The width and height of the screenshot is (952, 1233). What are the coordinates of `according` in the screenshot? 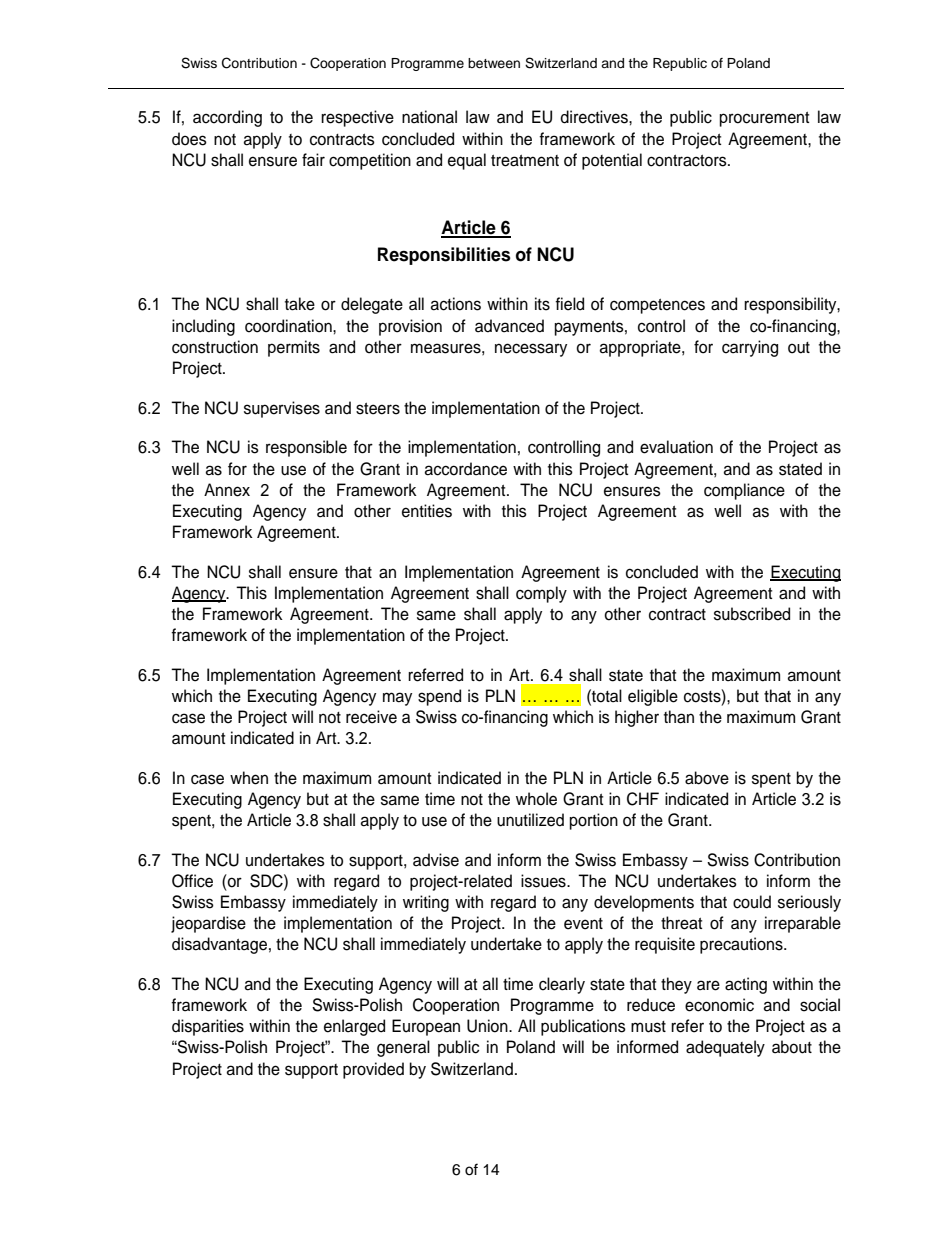 It's located at (227, 118).
